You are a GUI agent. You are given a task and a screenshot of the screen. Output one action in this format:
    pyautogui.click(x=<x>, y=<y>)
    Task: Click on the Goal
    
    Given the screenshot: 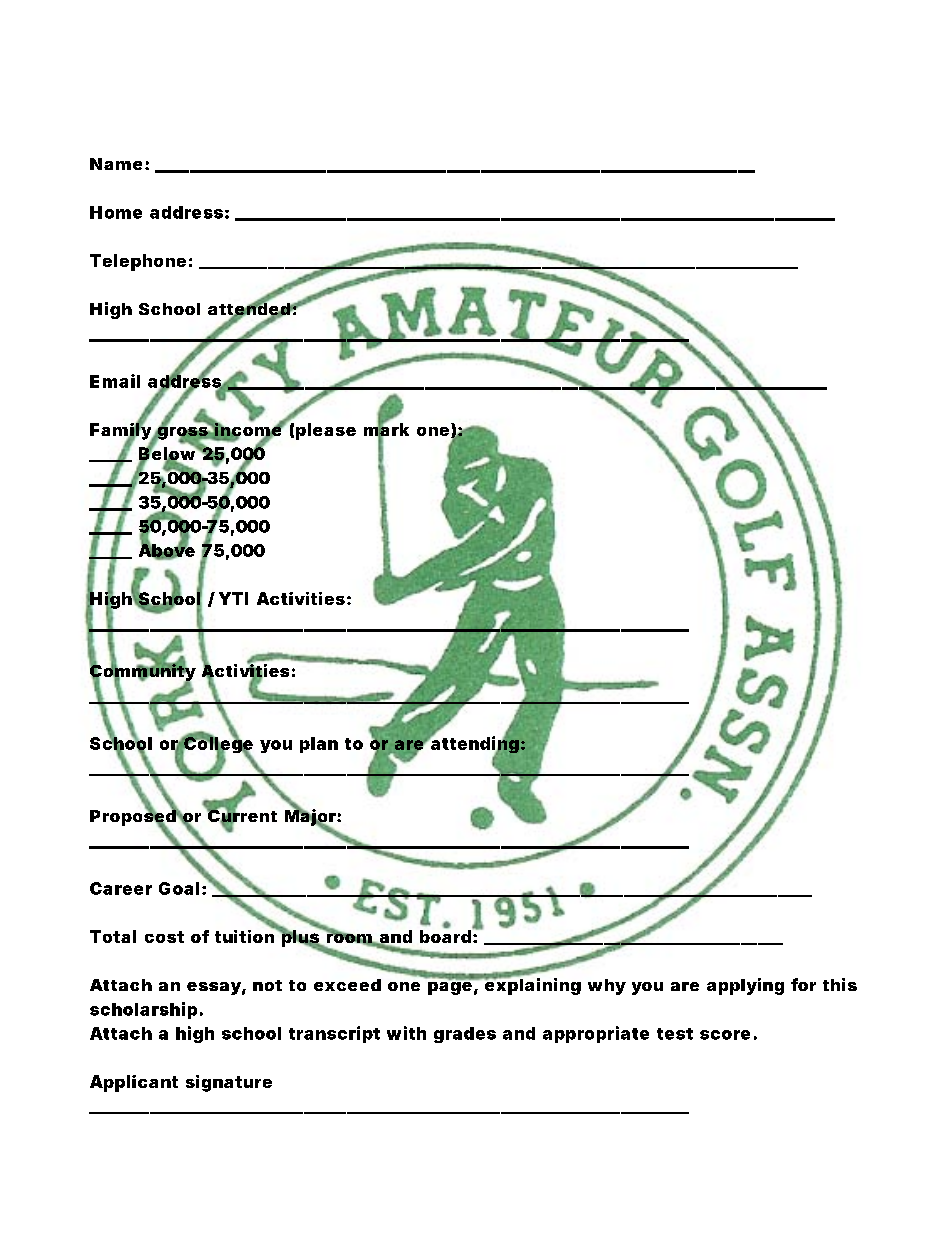 What is the action you would take?
    pyautogui.click(x=179, y=888)
